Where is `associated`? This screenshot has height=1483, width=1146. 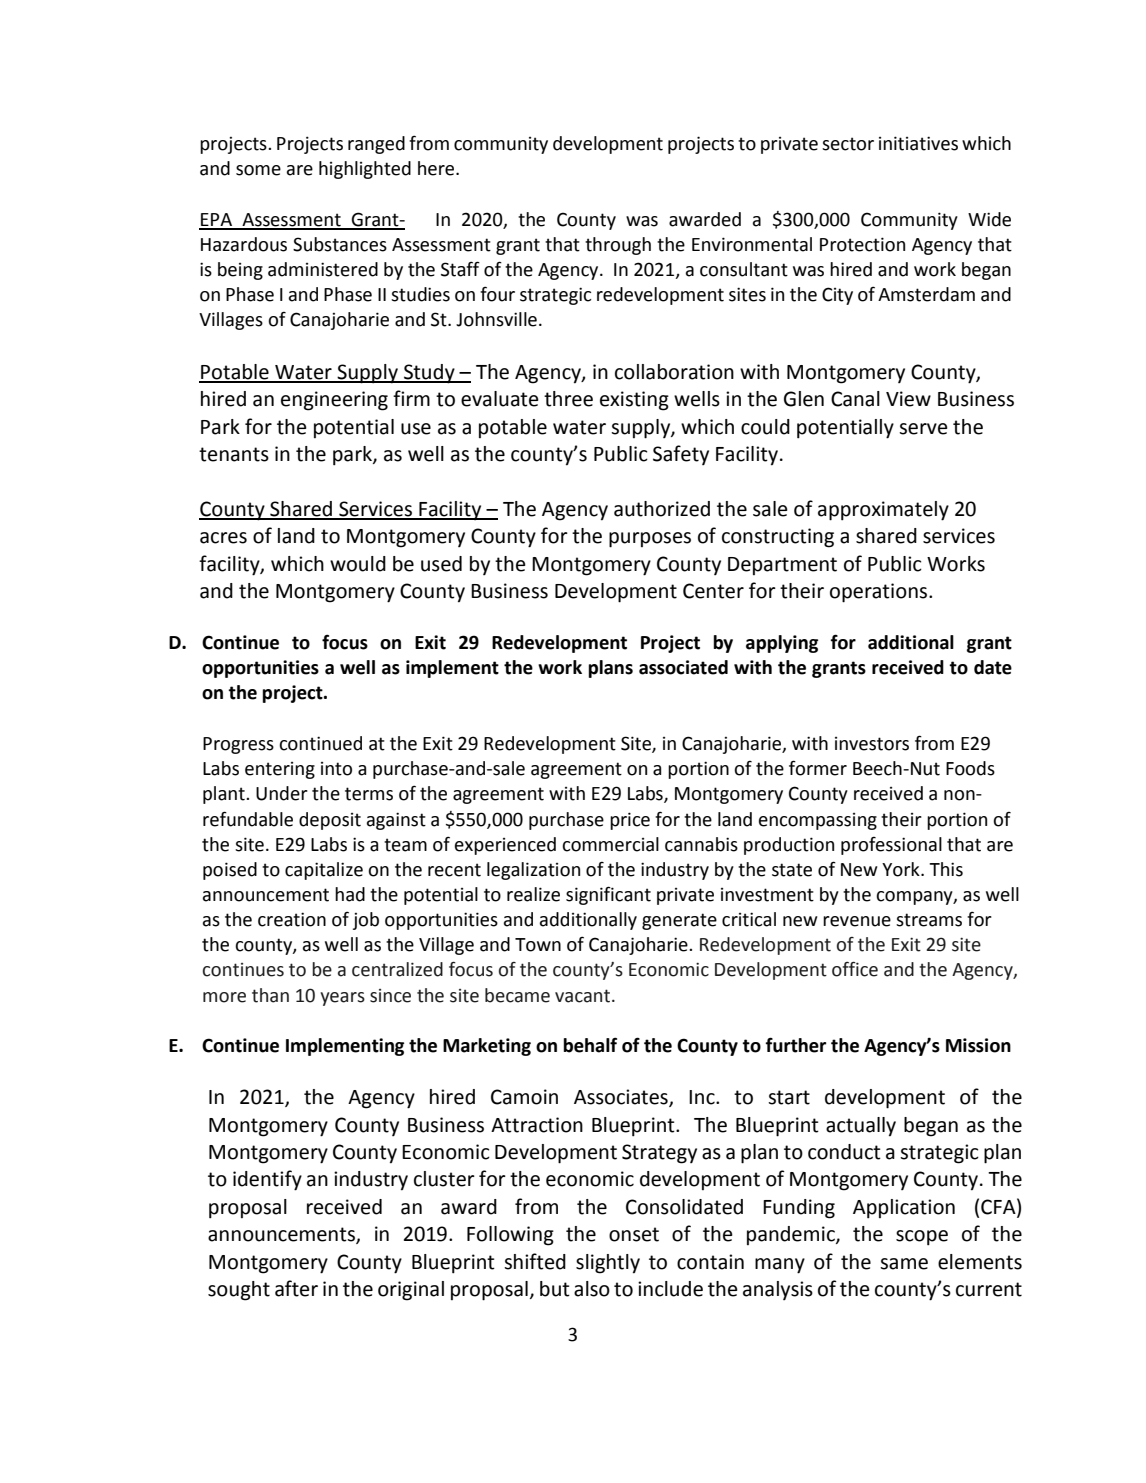
associated is located at coordinates (683, 667).
